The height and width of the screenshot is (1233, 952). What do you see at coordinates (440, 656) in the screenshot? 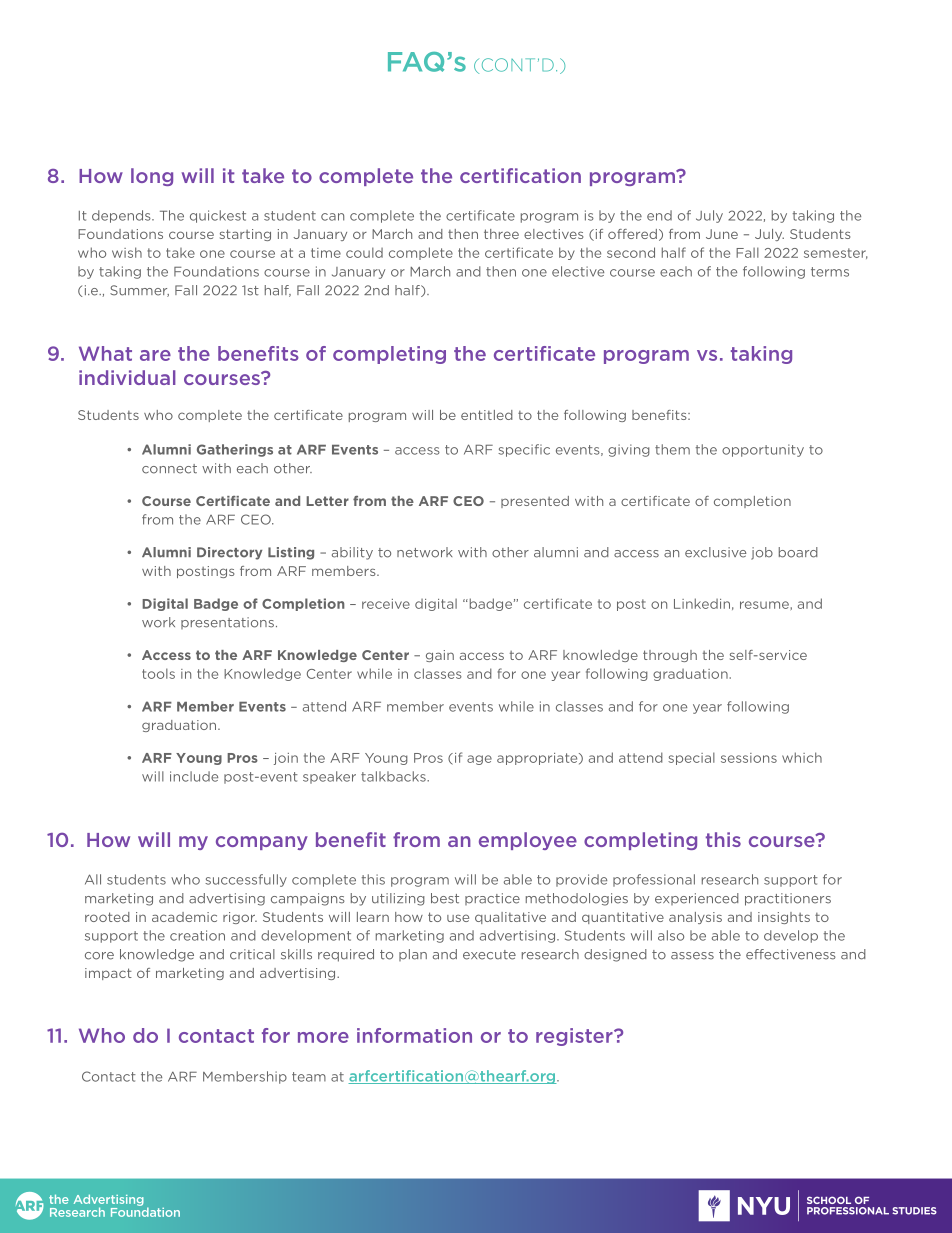
I see `gain` at bounding box center [440, 656].
